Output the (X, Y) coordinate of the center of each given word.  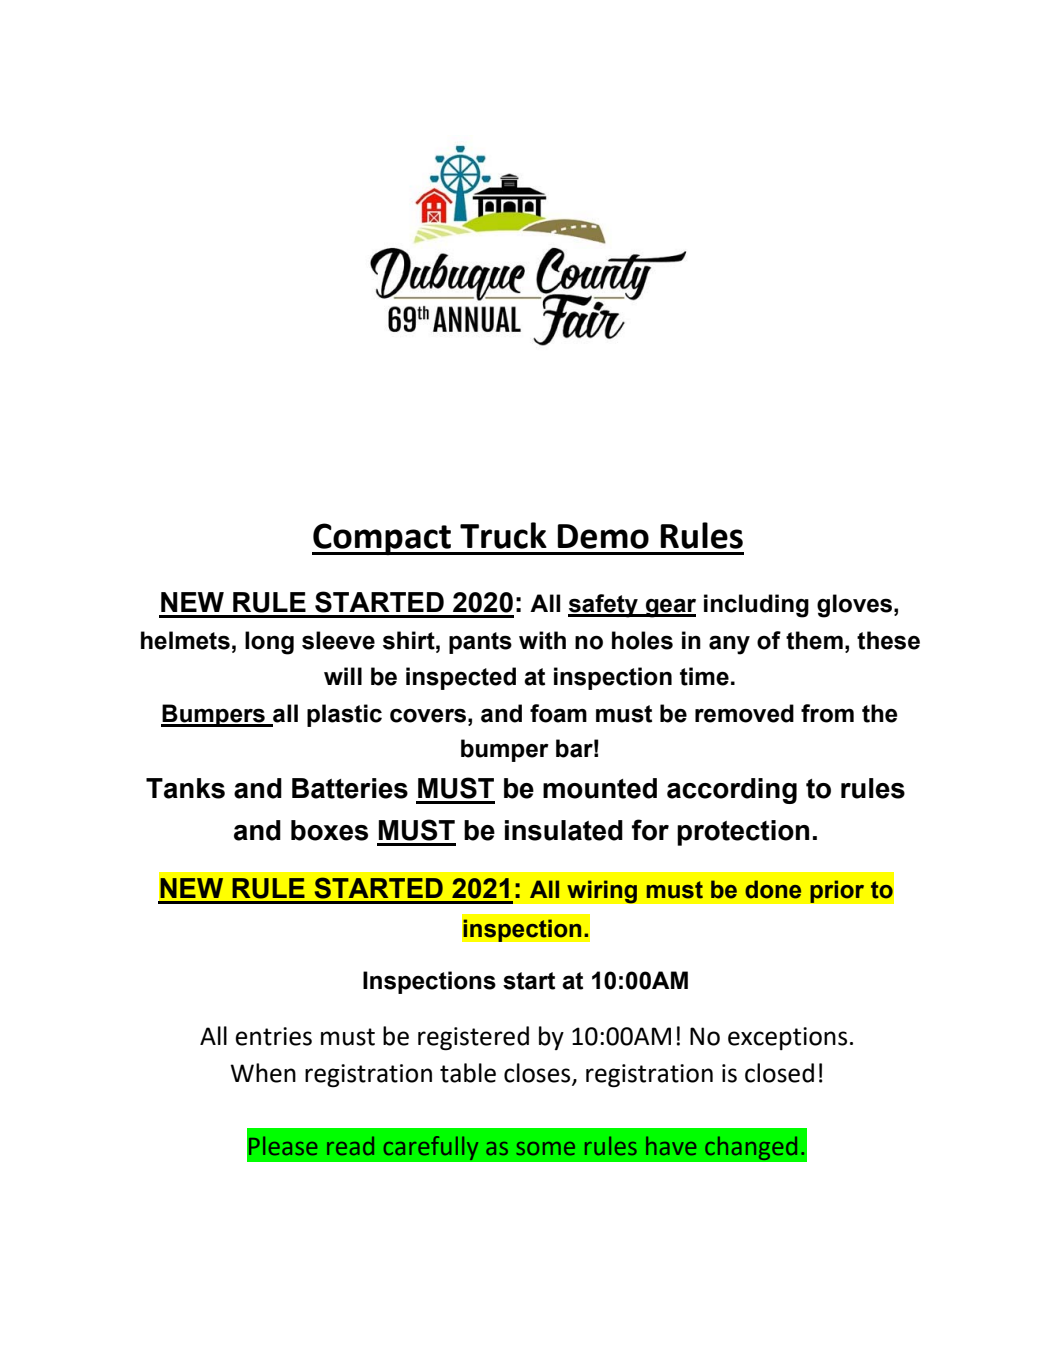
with (542, 640)
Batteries (350, 788)
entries (273, 1036)
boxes (329, 830)
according (732, 791)
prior (837, 891)
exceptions (787, 1038)
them (814, 640)
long (269, 643)
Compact (382, 539)
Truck (503, 535)
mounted (600, 788)
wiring (602, 892)
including (756, 606)
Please (283, 1146)
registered (473, 1038)
